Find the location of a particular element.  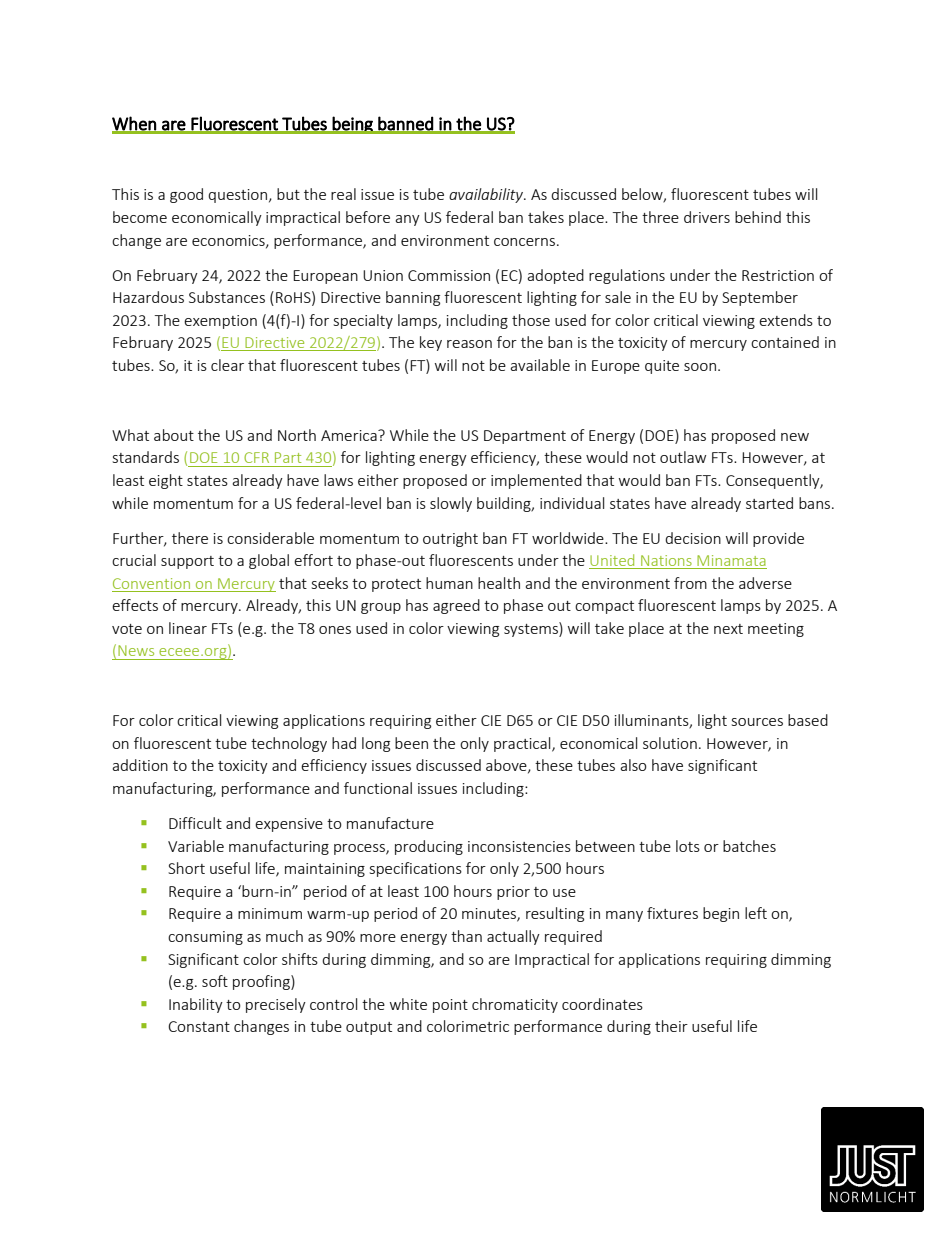

been is located at coordinates (411, 743).
